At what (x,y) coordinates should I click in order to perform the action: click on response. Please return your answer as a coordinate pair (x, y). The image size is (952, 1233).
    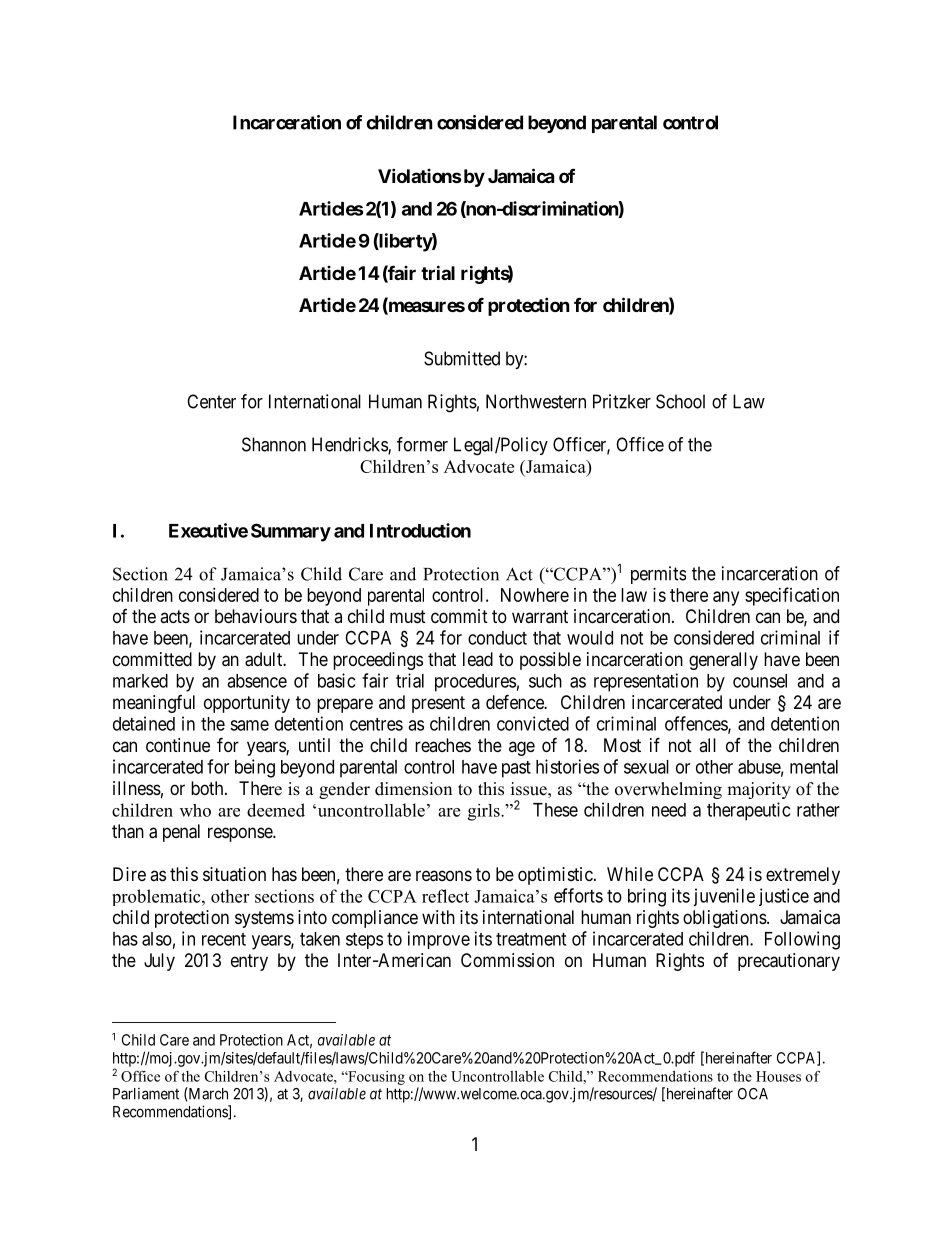
    Looking at the image, I should click on (241, 834).
